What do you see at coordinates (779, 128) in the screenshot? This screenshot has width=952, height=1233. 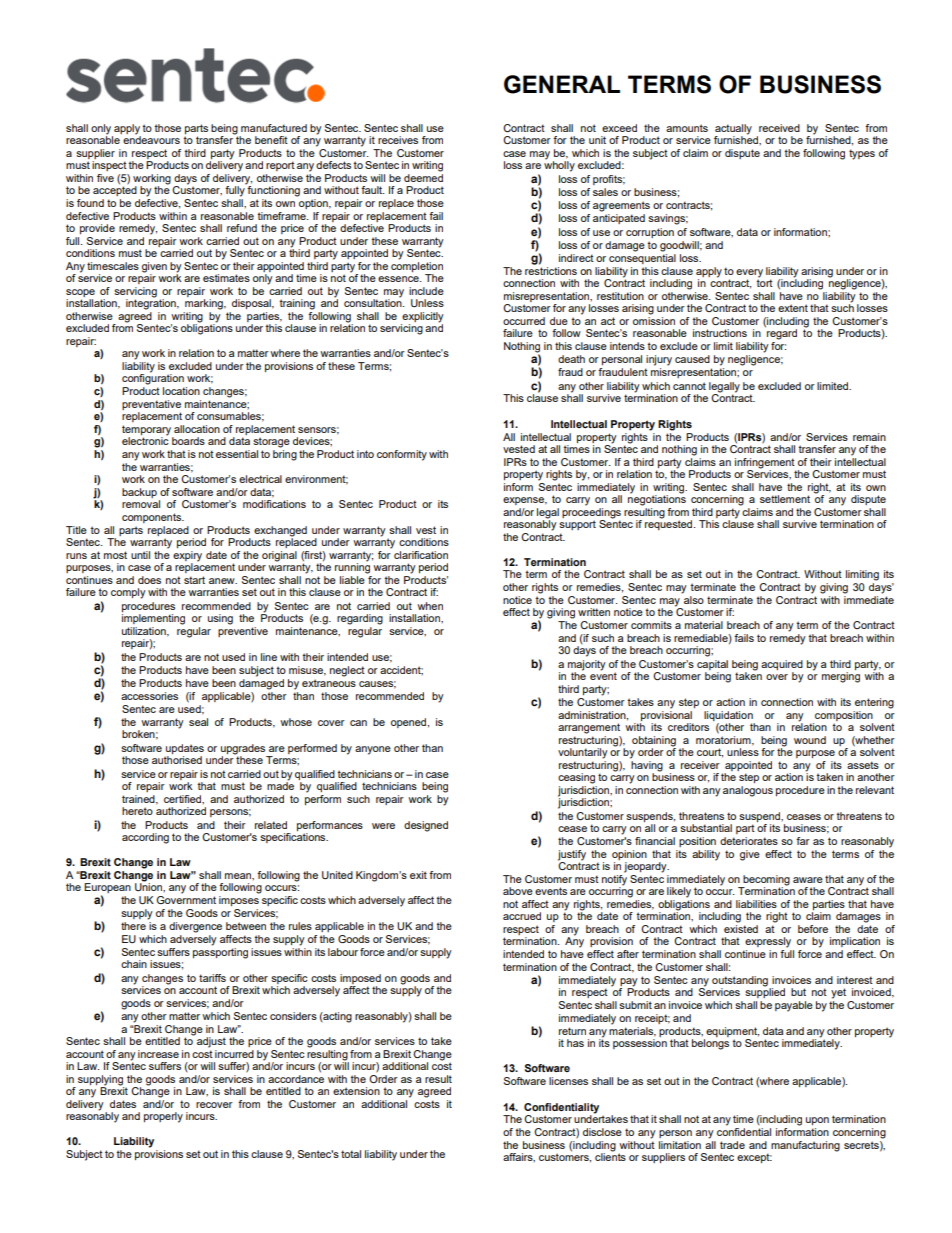 I see `received` at bounding box center [779, 128].
